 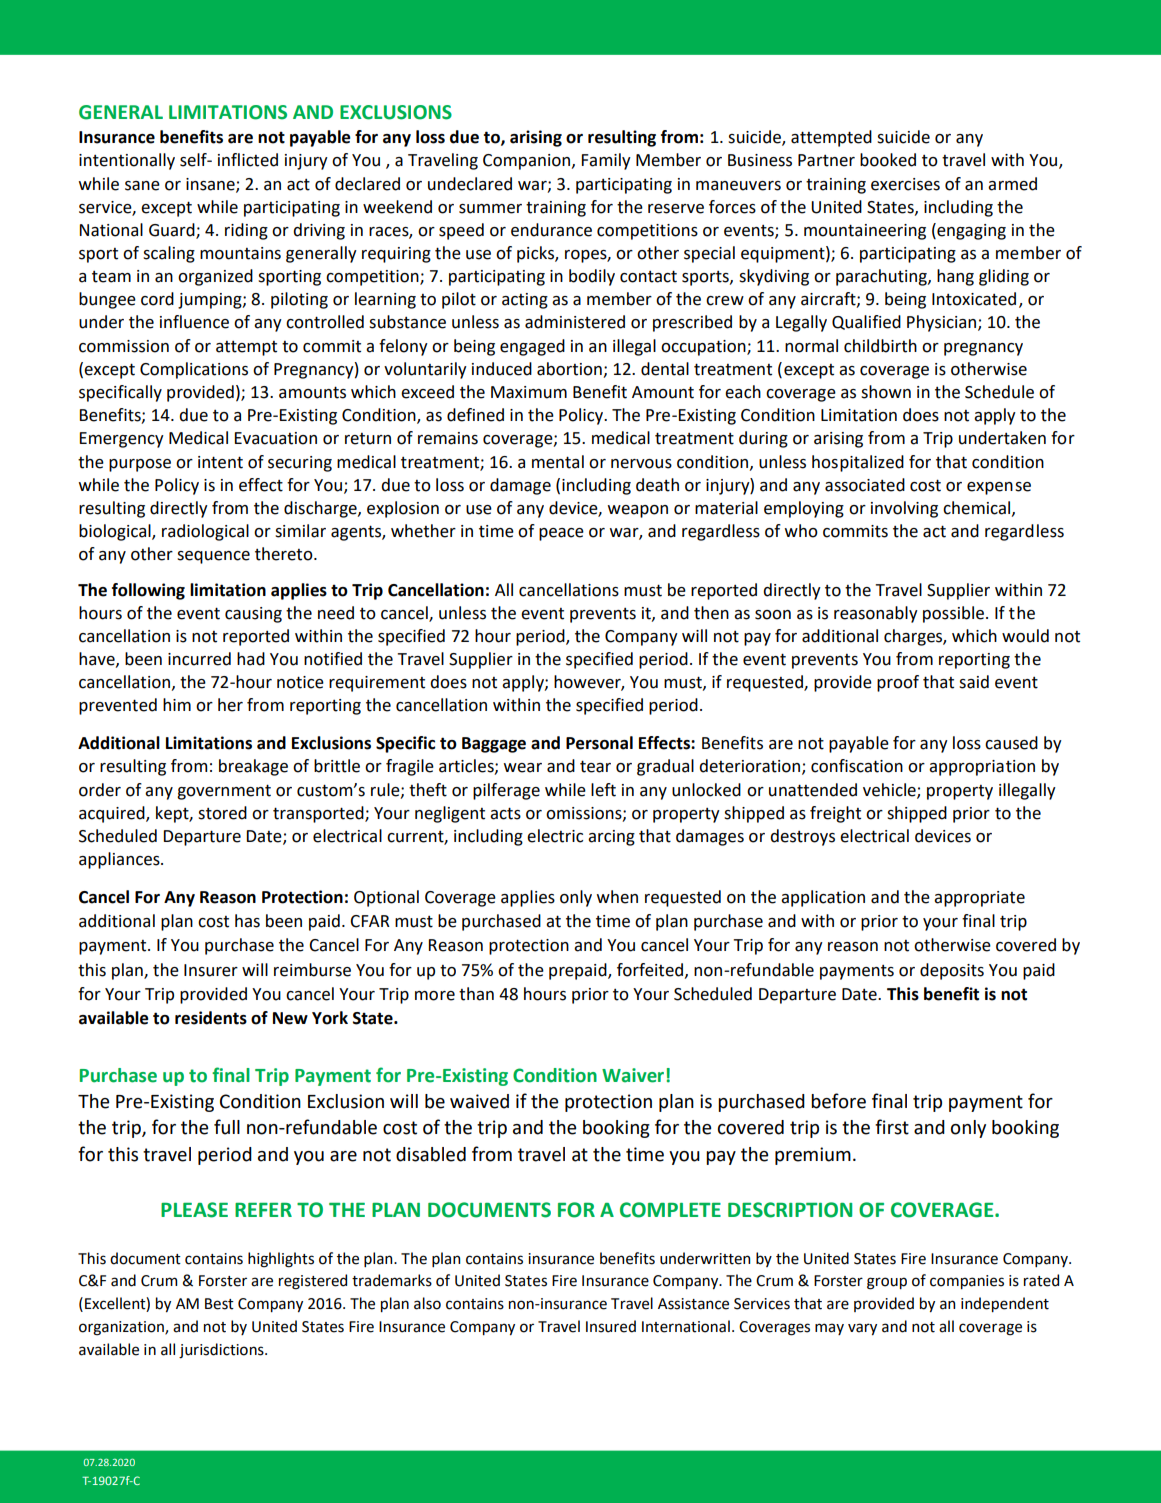 I want to click on Best, so click(x=219, y=1304).
